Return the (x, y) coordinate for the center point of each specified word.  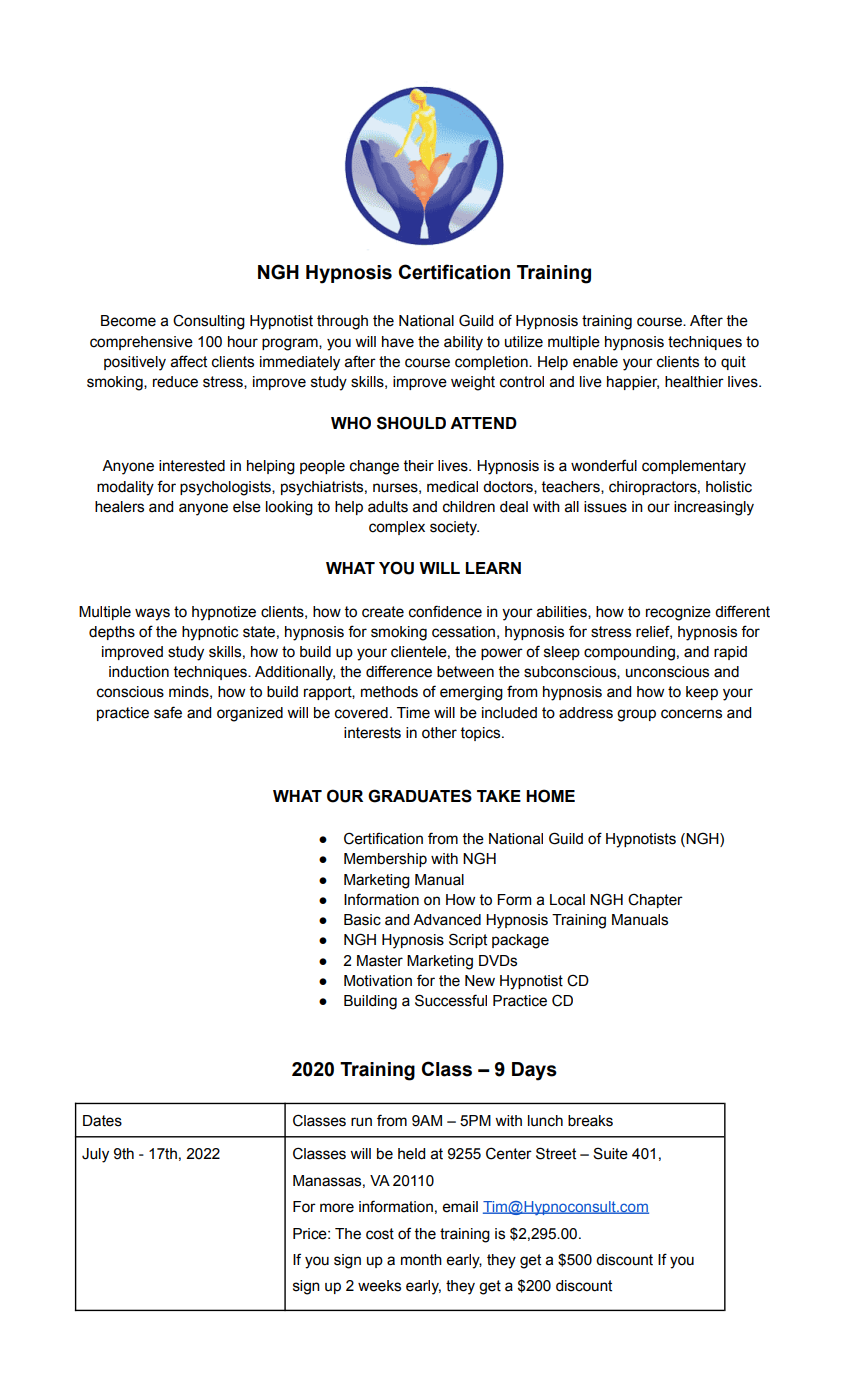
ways (152, 614)
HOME (550, 796)
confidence (445, 611)
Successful (451, 1000)
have (398, 342)
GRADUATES (420, 796)
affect (189, 361)
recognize (678, 613)
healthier (694, 382)
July (95, 1155)
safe (168, 712)
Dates (102, 1121)
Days (534, 1071)
